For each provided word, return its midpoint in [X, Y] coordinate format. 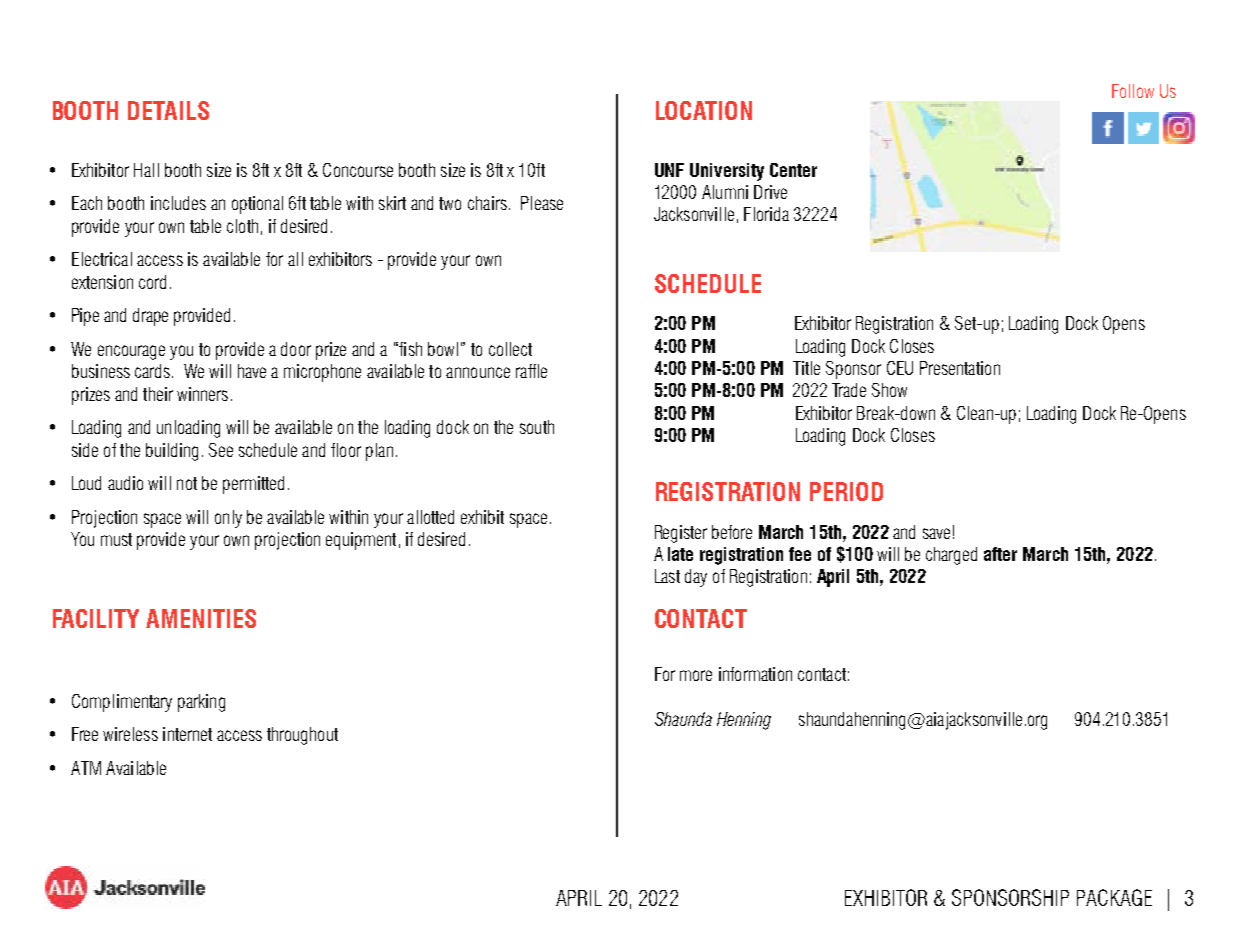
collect [510, 349]
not [187, 483]
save [936, 533]
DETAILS [168, 110]
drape [150, 317]
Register [681, 534]
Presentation [960, 368]
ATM [86, 768]
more [696, 675]
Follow [1133, 91]
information [755, 674]
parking [201, 703]
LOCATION [704, 110]
